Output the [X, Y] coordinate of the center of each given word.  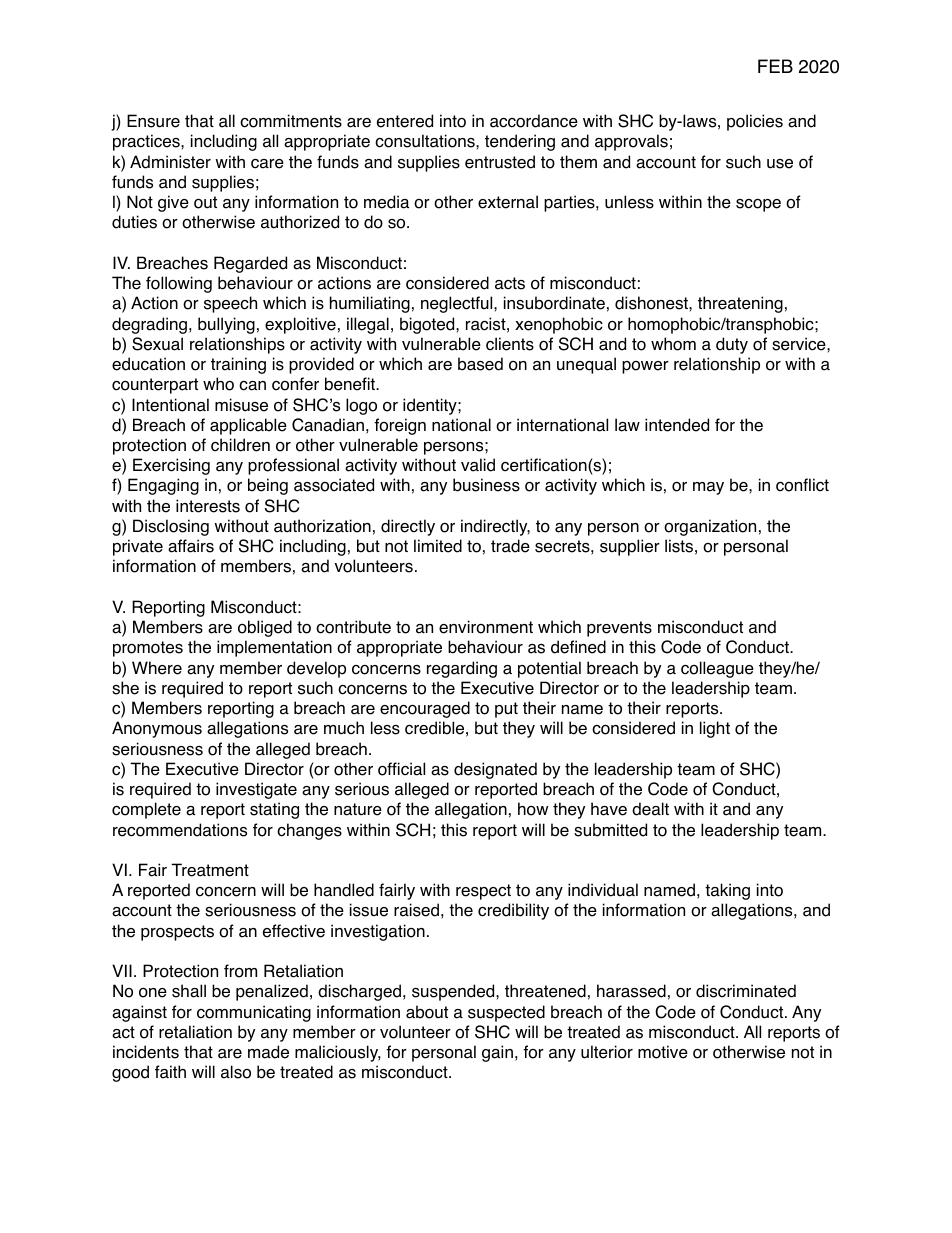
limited [438, 546]
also [236, 1072]
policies [755, 122]
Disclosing [171, 527]
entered [405, 121]
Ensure [153, 121]
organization [710, 527]
